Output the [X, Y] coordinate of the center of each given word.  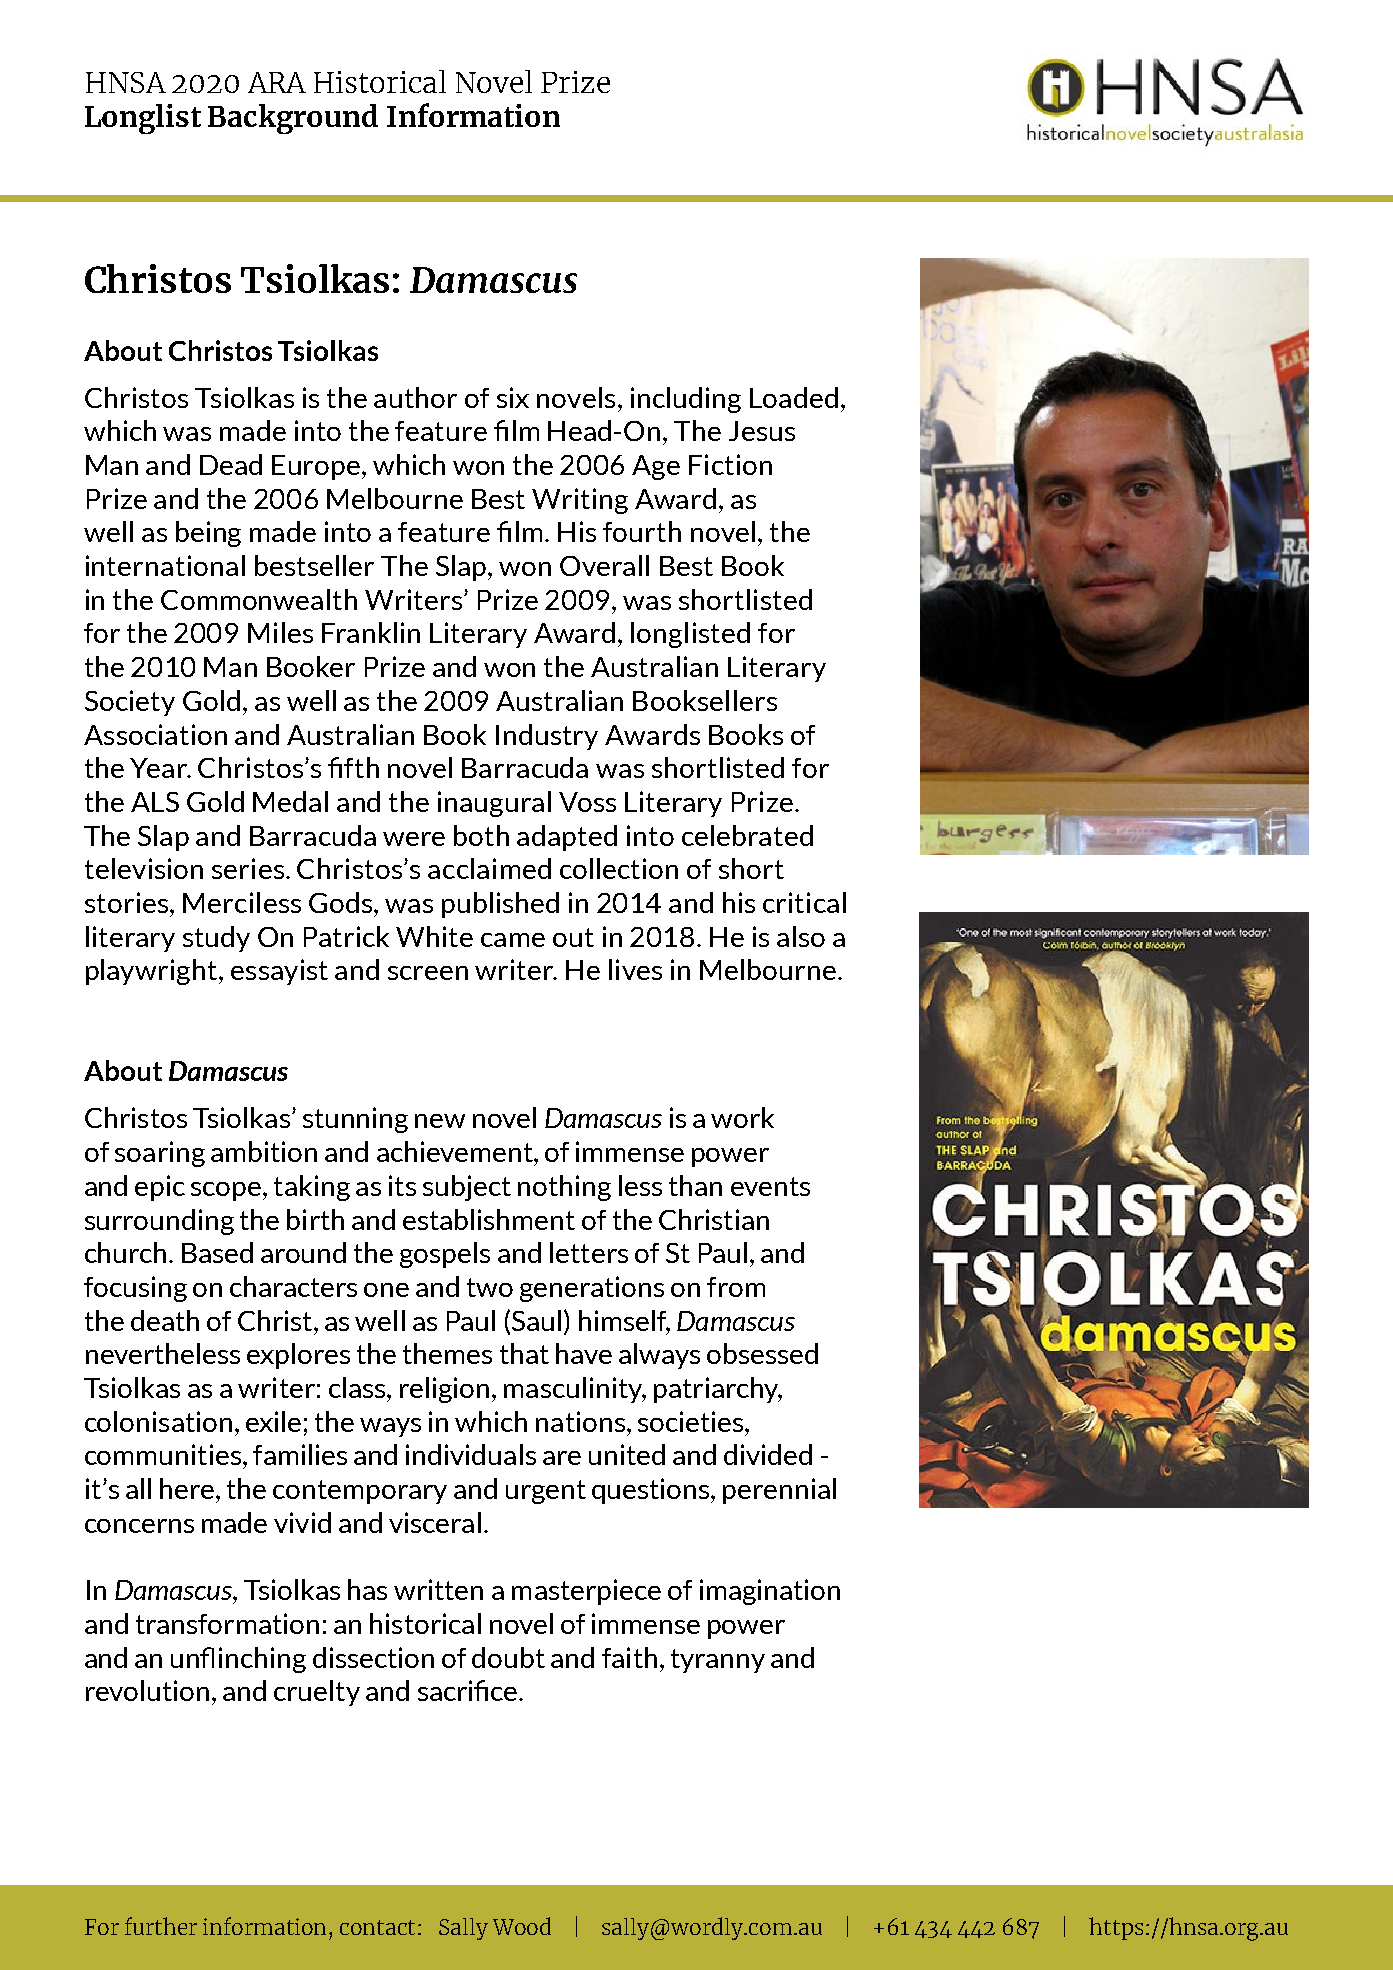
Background [293, 119]
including [686, 400]
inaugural [494, 804]
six [513, 397]
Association [155, 734]
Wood [522, 1926]
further [161, 1926]
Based [217, 1252]
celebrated [747, 835]
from [736, 1287]
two [490, 1287]
